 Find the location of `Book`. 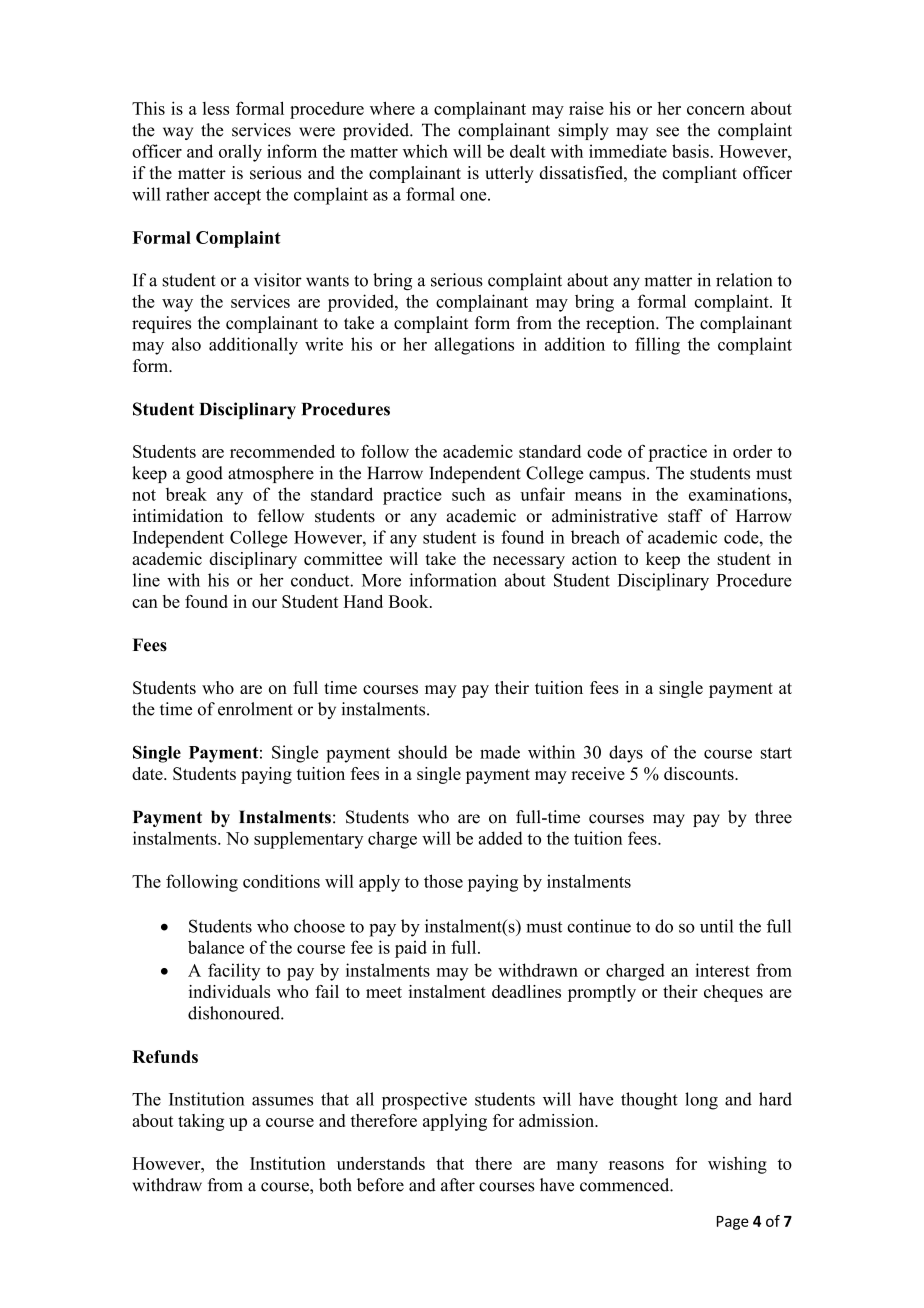

Book is located at coordinates (410, 601).
